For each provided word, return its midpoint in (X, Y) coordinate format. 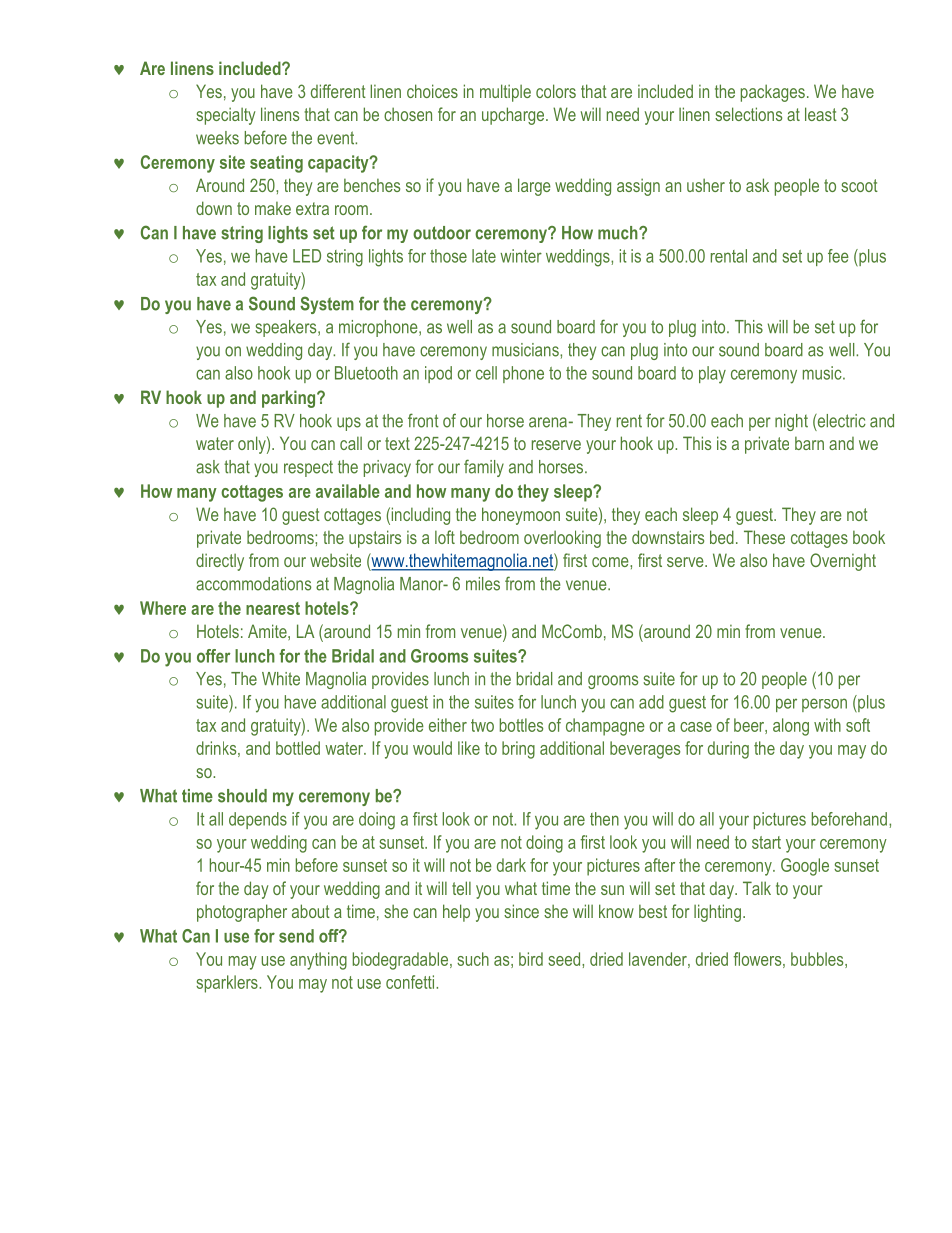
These (764, 537)
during (728, 750)
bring (518, 750)
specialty (225, 116)
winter (521, 256)
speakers (287, 328)
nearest (273, 608)
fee (838, 256)
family (484, 468)
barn (809, 443)
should (242, 796)
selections (748, 114)
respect (308, 469)
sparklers (228, 984)
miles (483, 584)
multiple (505, 93)
